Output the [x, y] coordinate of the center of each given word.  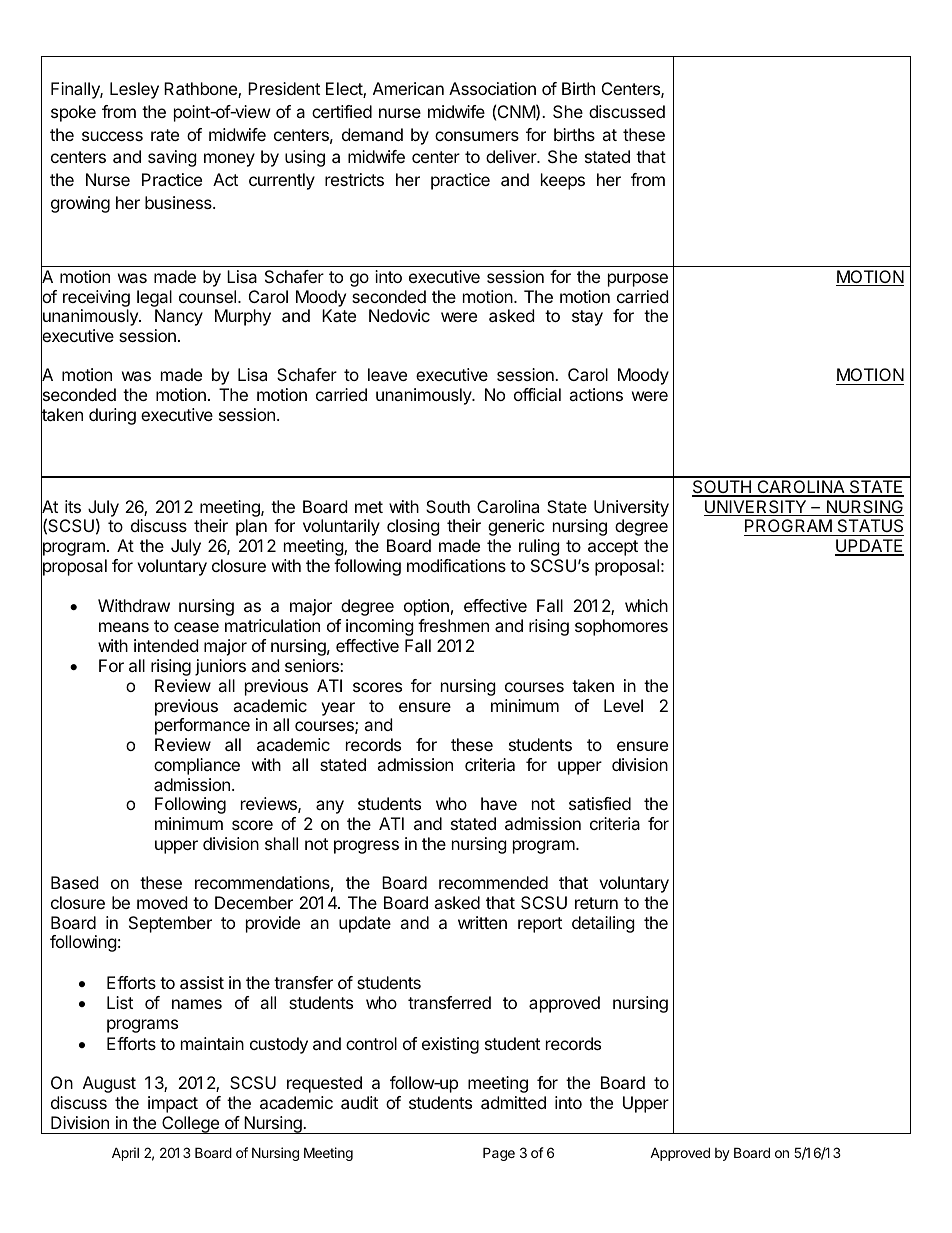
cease [196, 627]
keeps [563, 181]
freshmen [453, 625]
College [190, 1125]
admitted [513, 1102]
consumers [477, 136]
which [646, 605]
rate [165, 135]
